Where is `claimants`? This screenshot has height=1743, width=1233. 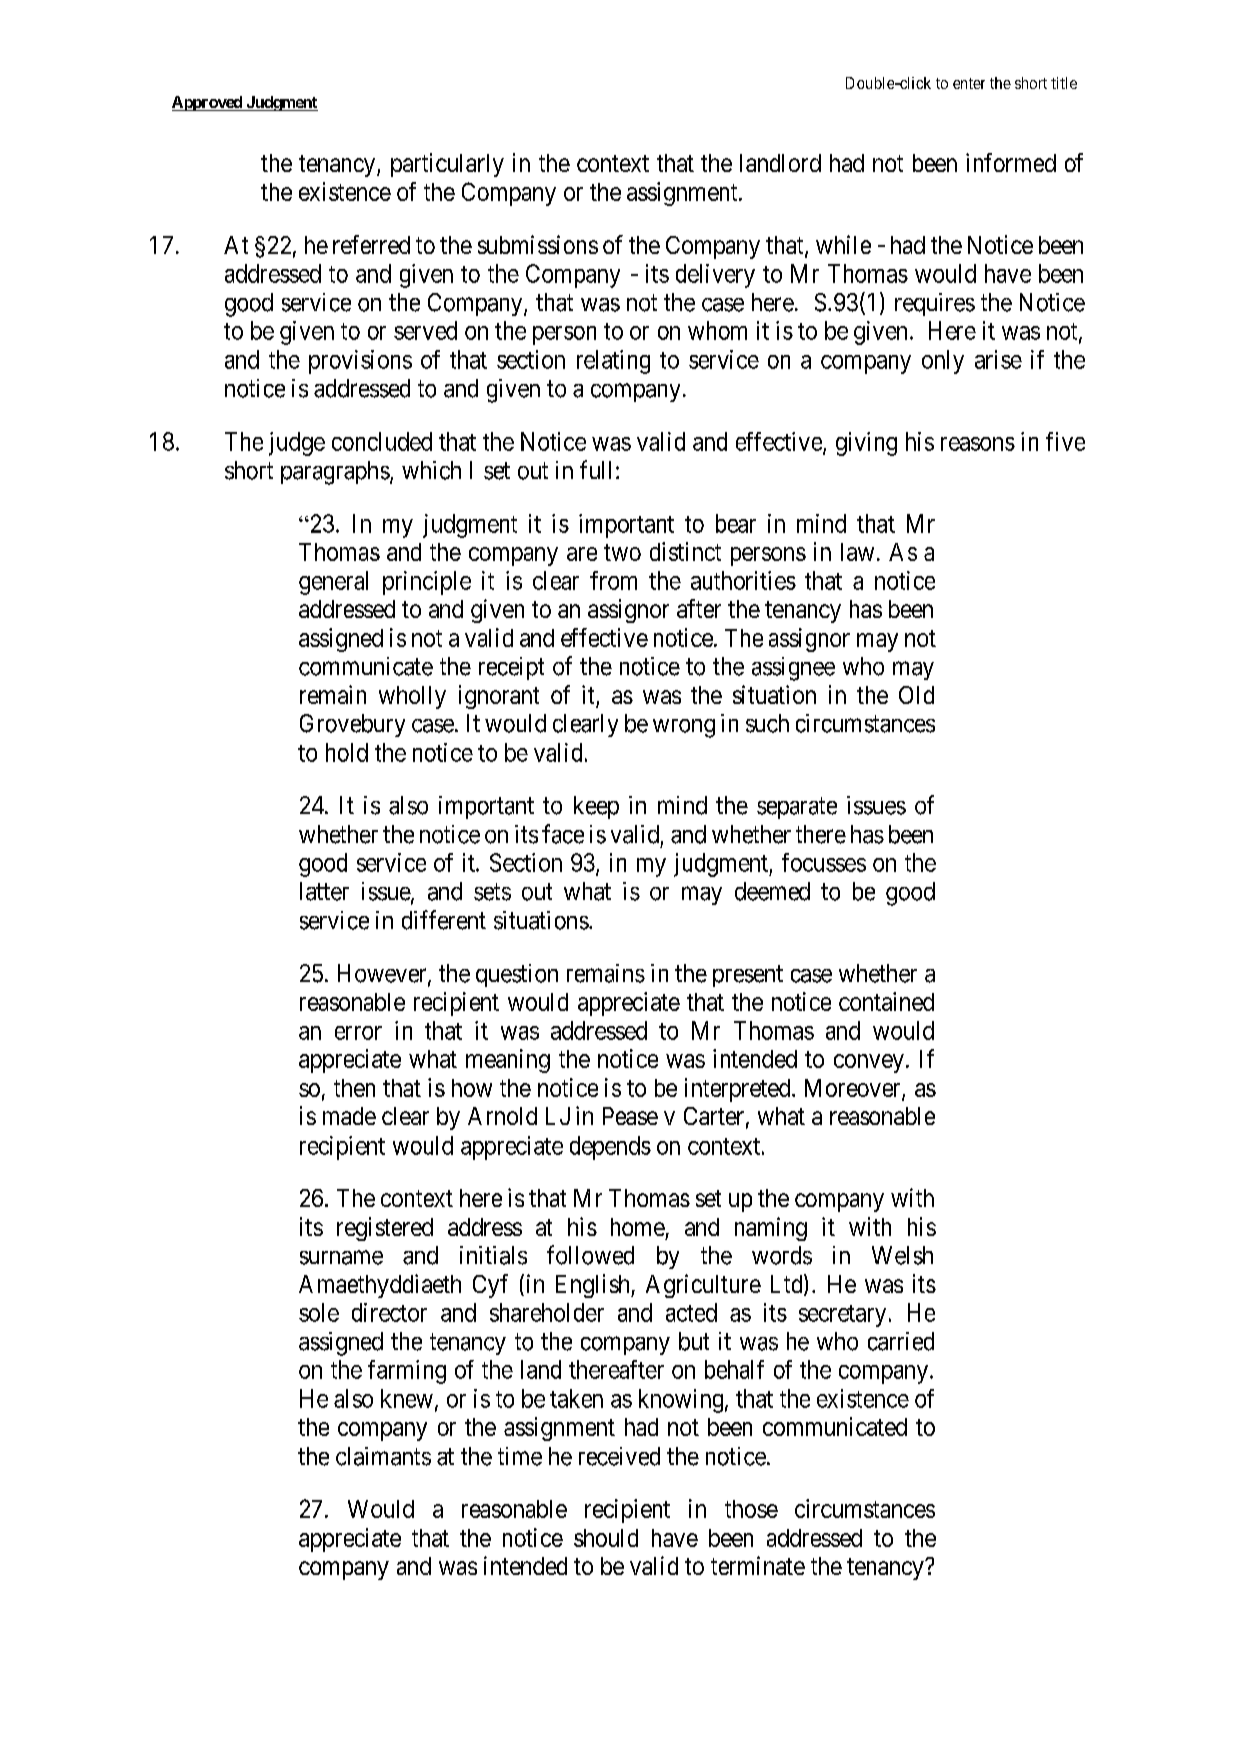
claimants is located at coordinates (383, 1456).
